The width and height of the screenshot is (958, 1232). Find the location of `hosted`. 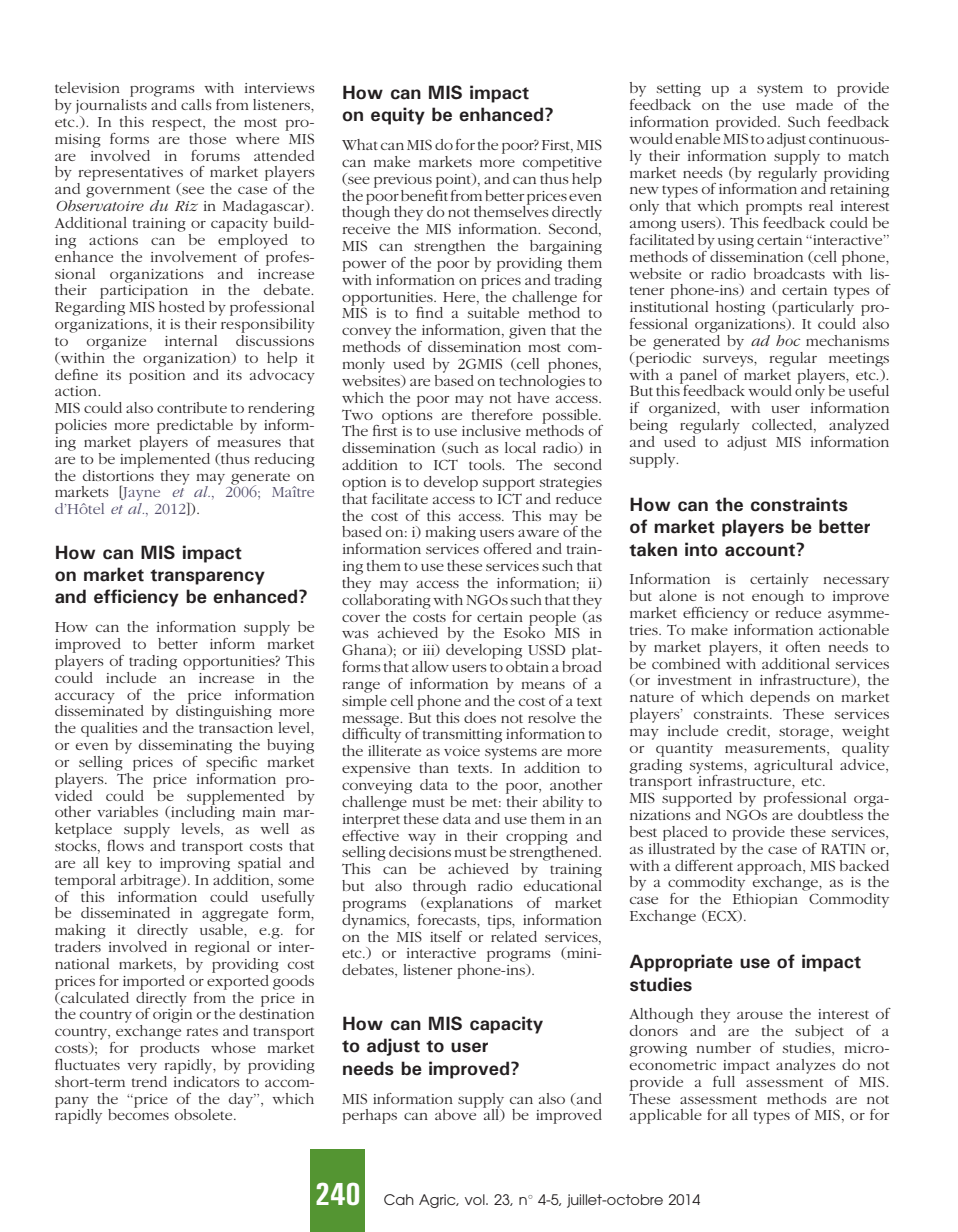

hosted is located at coordinates (182, 306).
